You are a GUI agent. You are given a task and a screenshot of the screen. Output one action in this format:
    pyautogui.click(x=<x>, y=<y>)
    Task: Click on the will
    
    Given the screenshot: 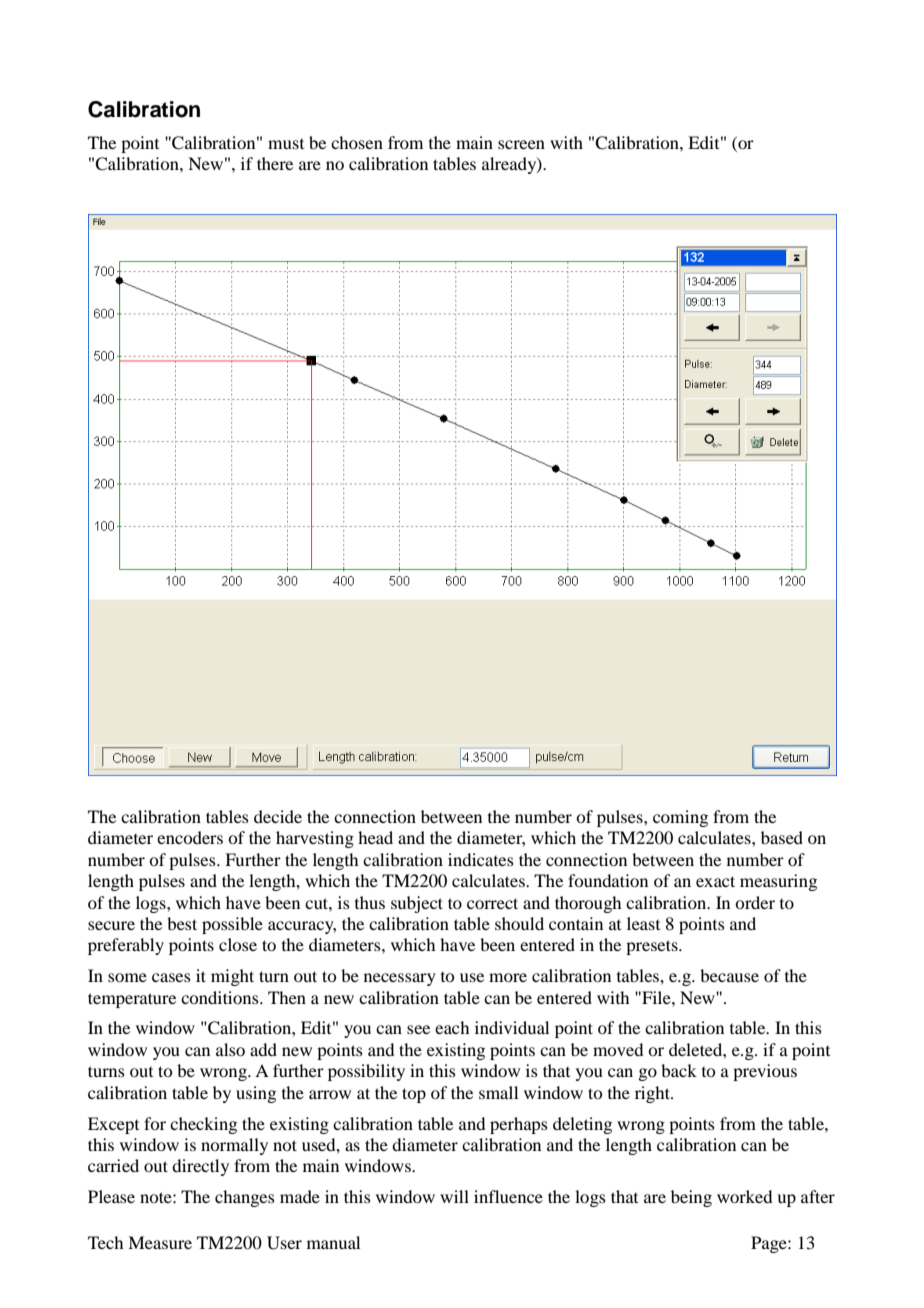 What is the action you would take?
    pyautogui.click(x=454, y=1196)
